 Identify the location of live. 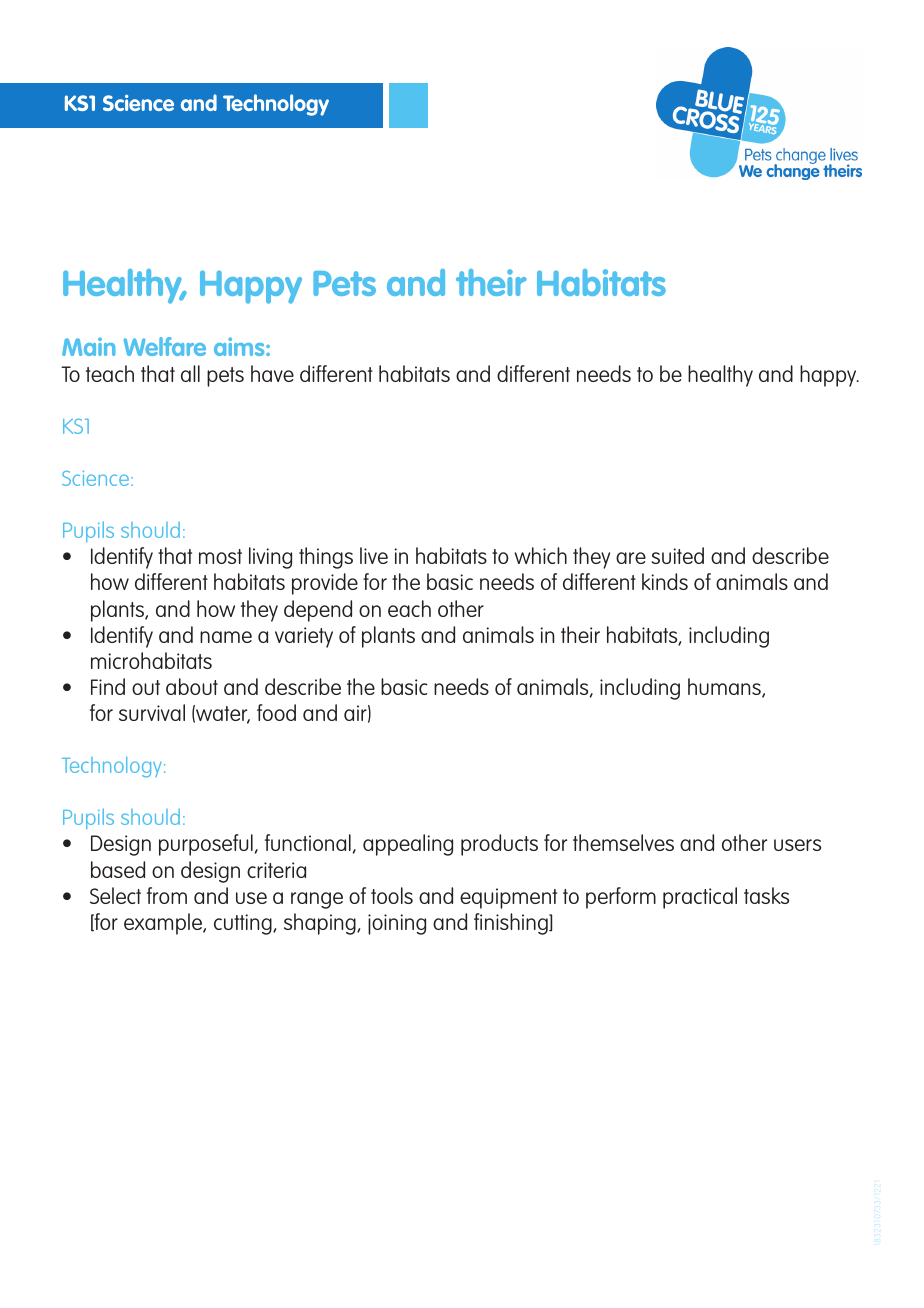
(374, 555).
